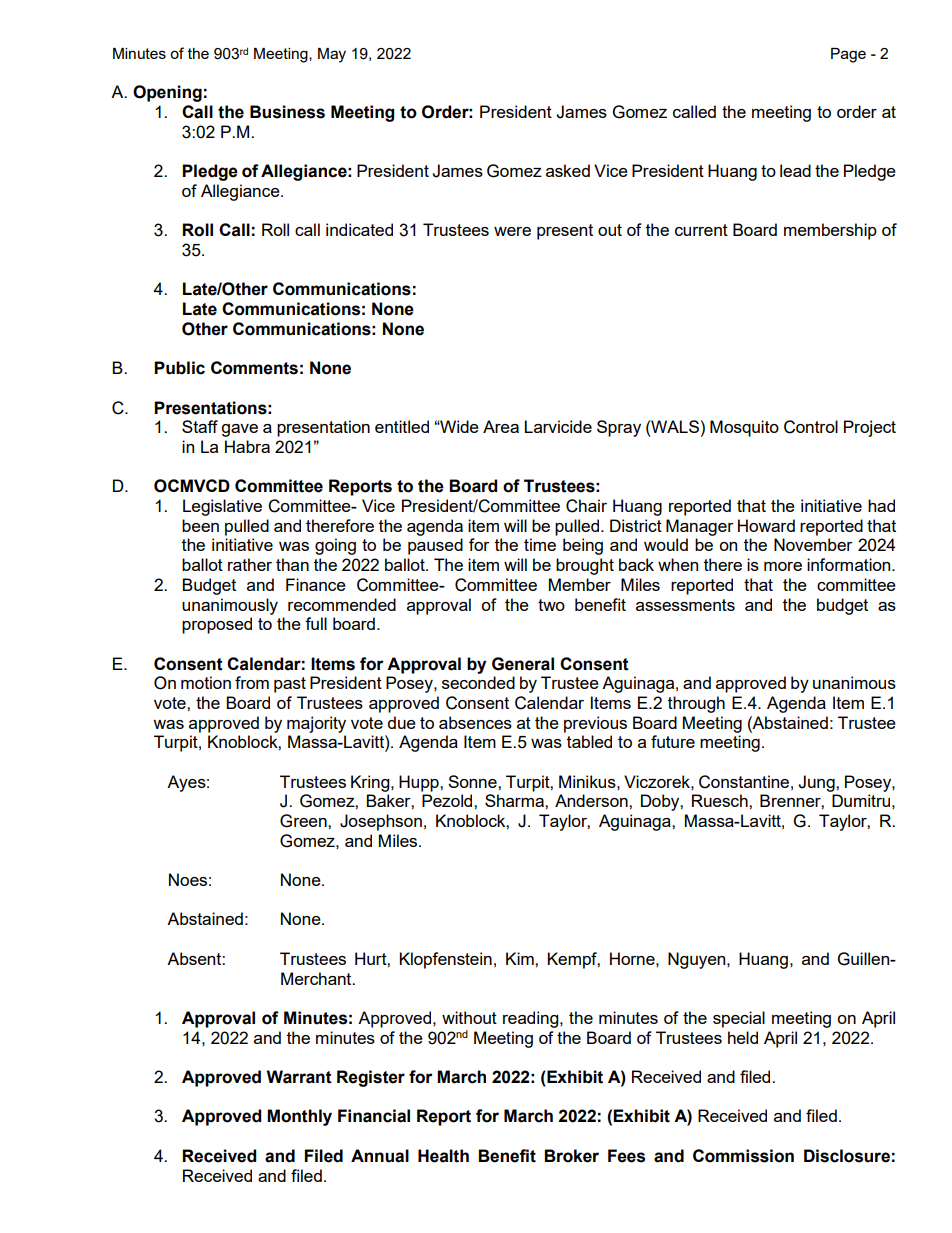 This screenshot has width=952, height=1233. I want to click on asked, so click(568, 170).
